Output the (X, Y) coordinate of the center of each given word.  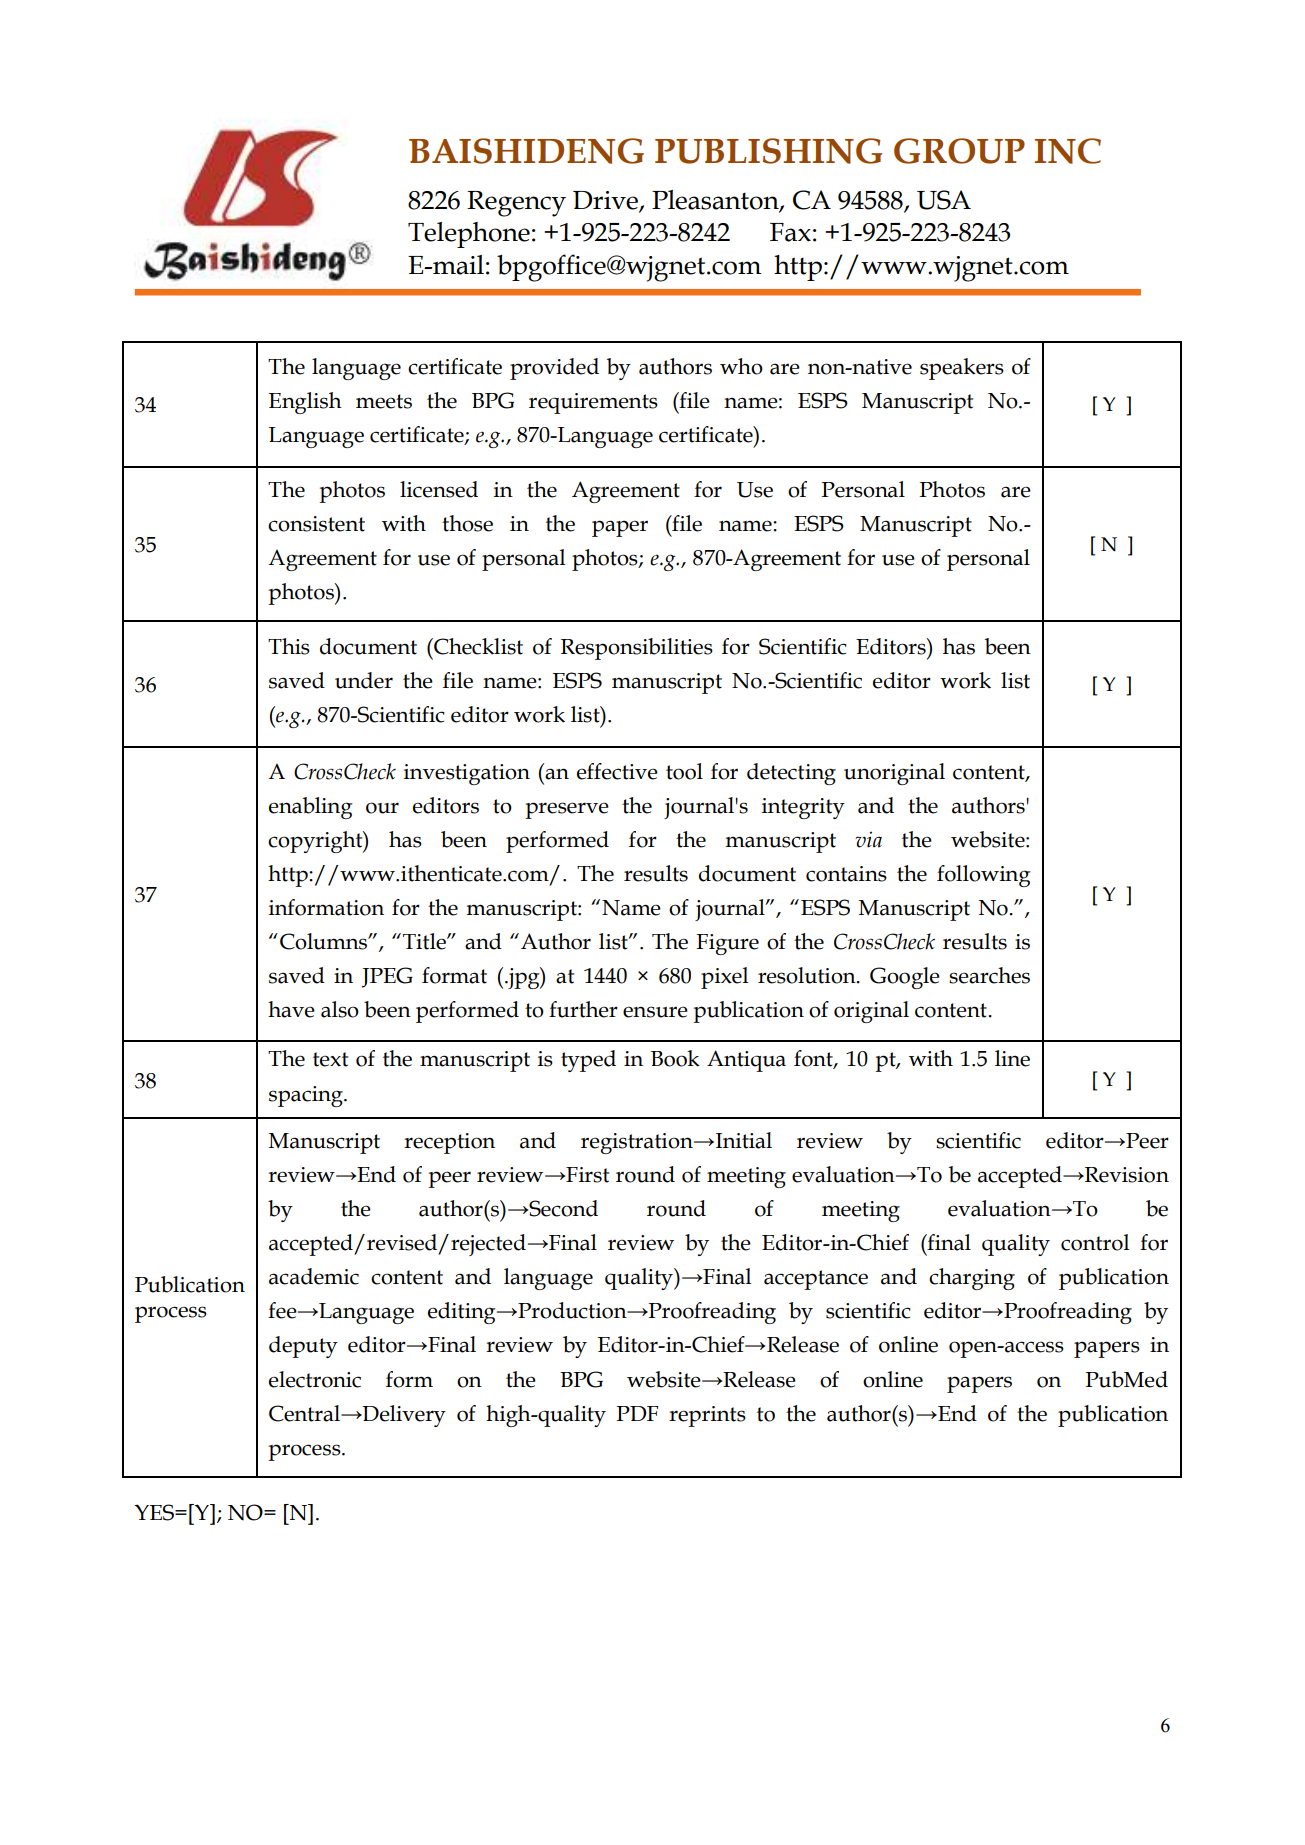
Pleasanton (716, 200)
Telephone (469, 235)
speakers (962, 369)
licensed (439, 489)
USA (944, 200)
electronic (315, 1379)
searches (989, 975)
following (984, 876)
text (330, 1059)
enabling (311, 808)
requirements (593, 403)
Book (675, 1058)
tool (684, 771)
